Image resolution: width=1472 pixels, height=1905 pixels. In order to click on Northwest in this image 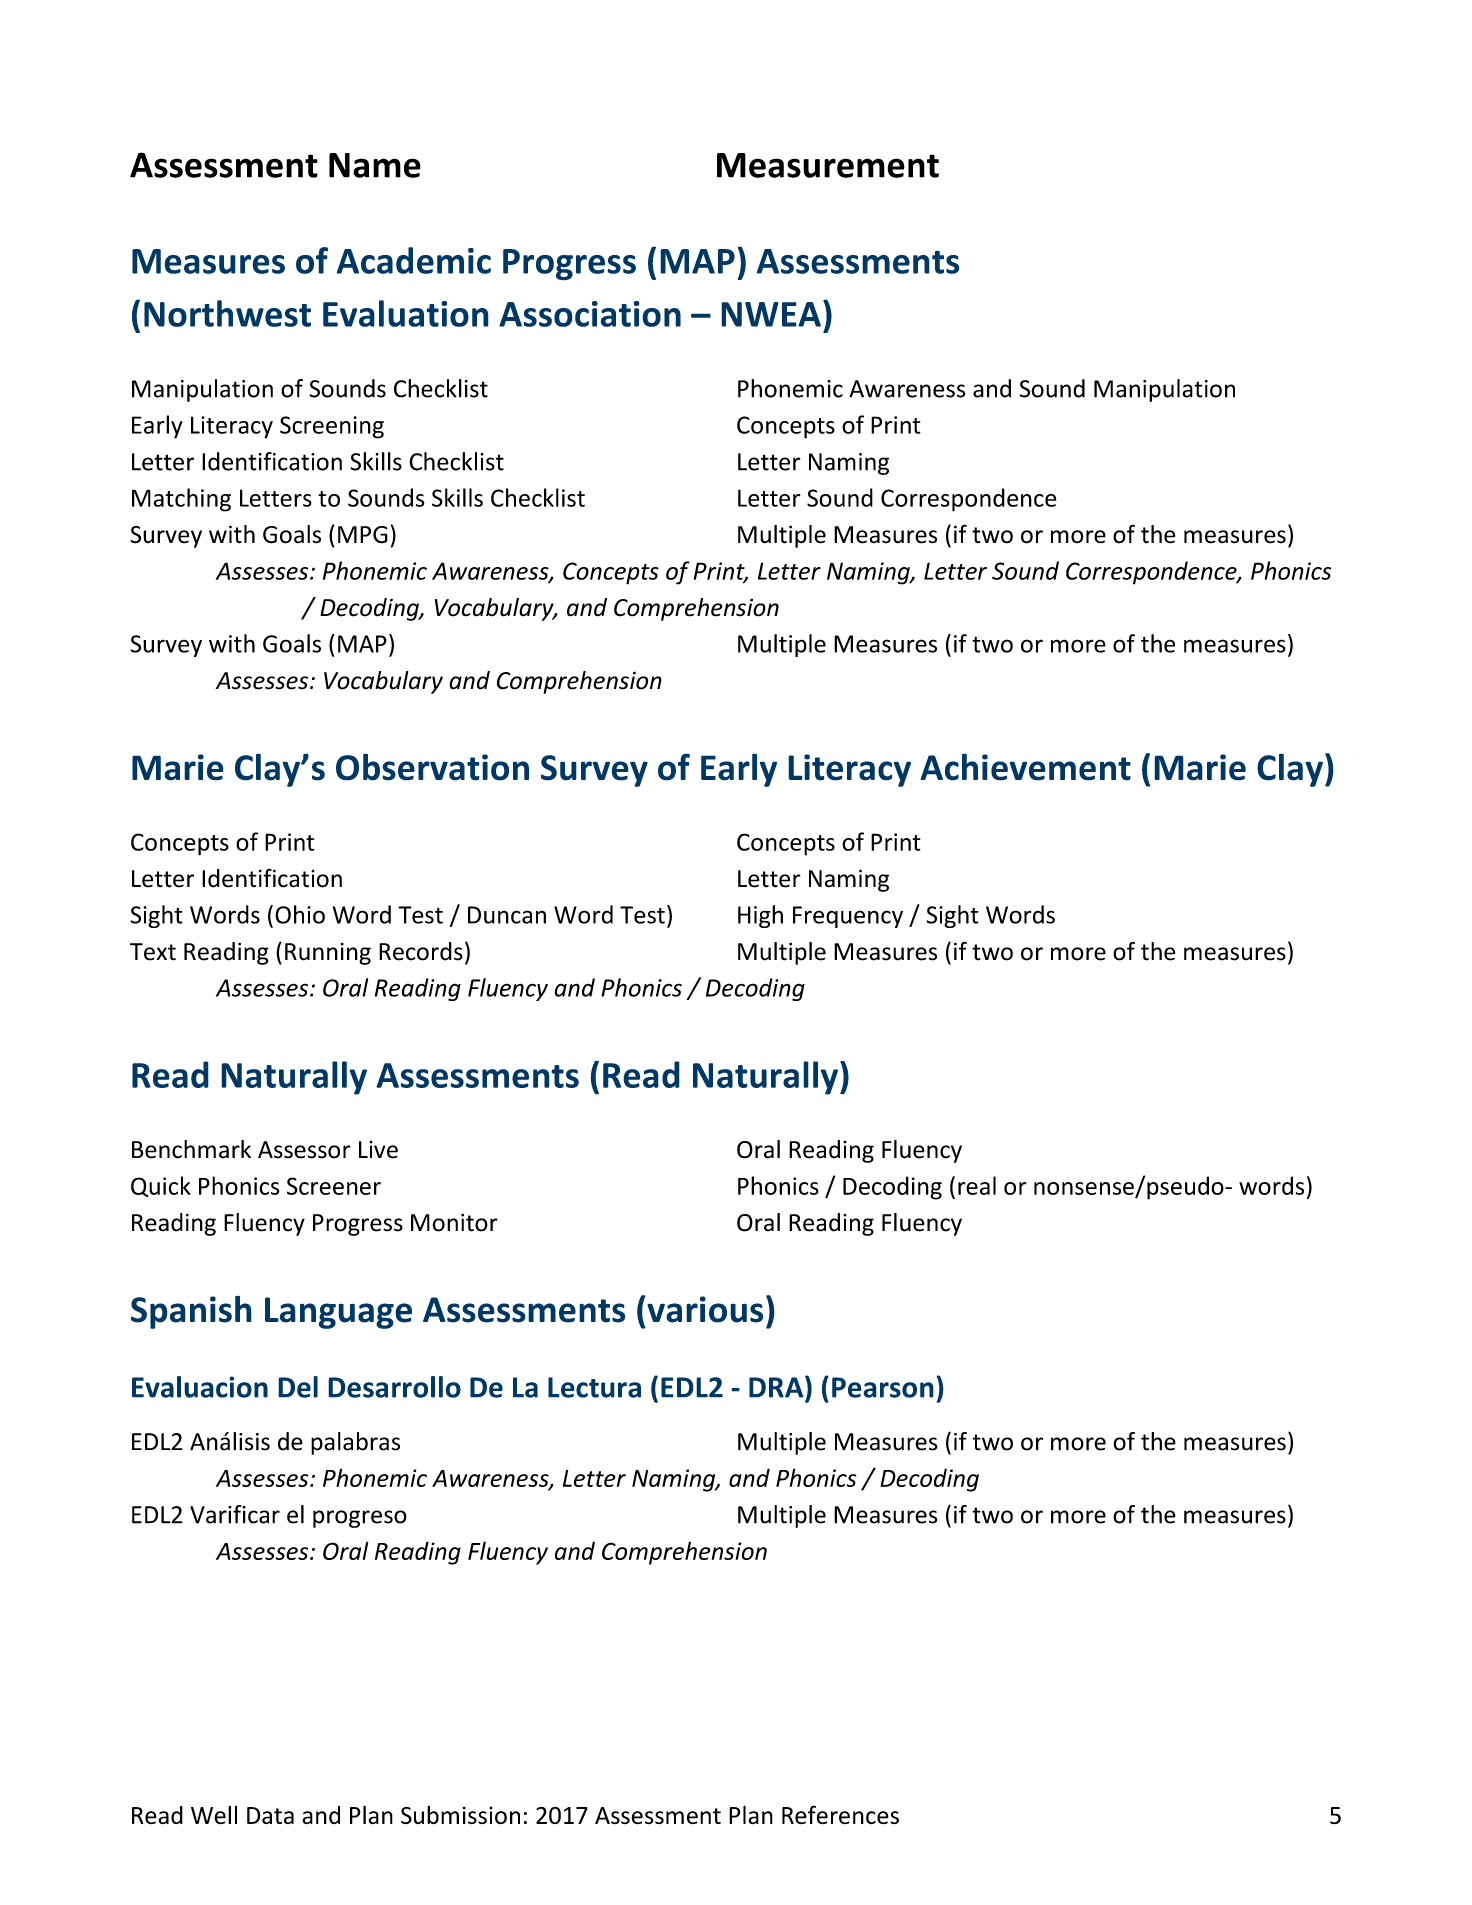, I will do `click(227, 313)`.
